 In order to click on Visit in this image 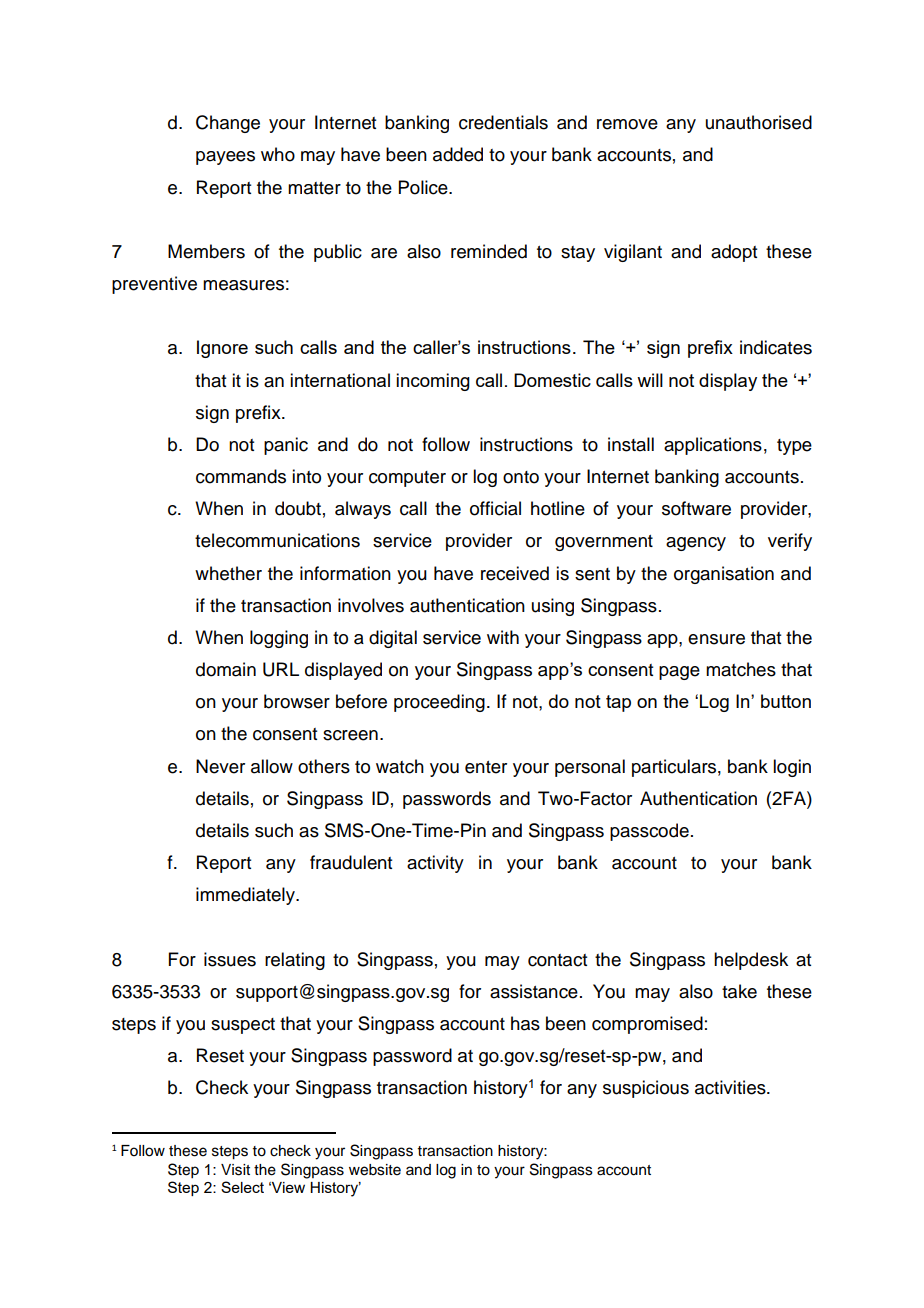, I will do `click(235, 1170)`.
